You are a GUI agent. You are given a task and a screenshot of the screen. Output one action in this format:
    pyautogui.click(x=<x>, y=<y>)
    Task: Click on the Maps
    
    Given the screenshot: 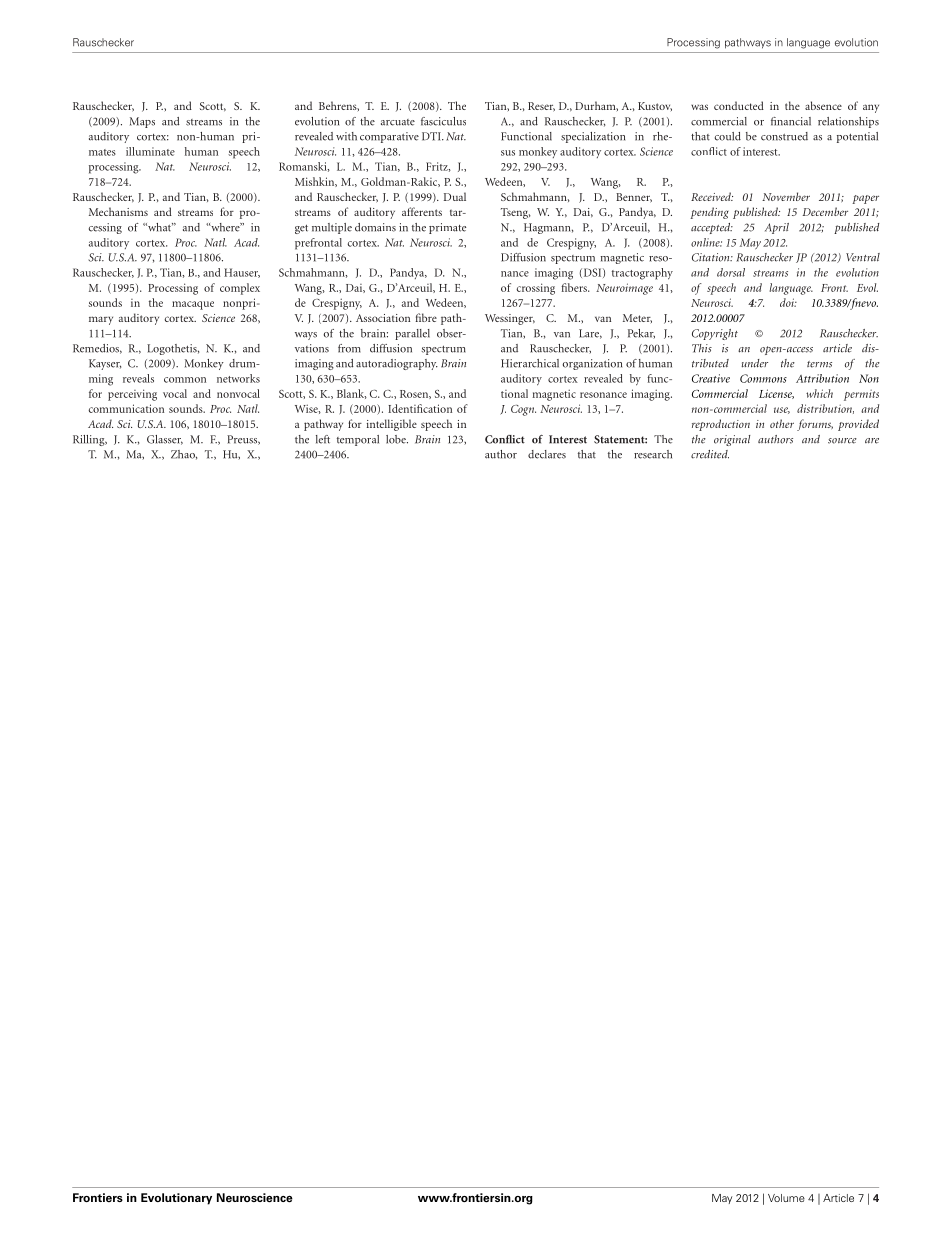 What is the action you would take?
    pyautogui.click(x=142, y=122)
